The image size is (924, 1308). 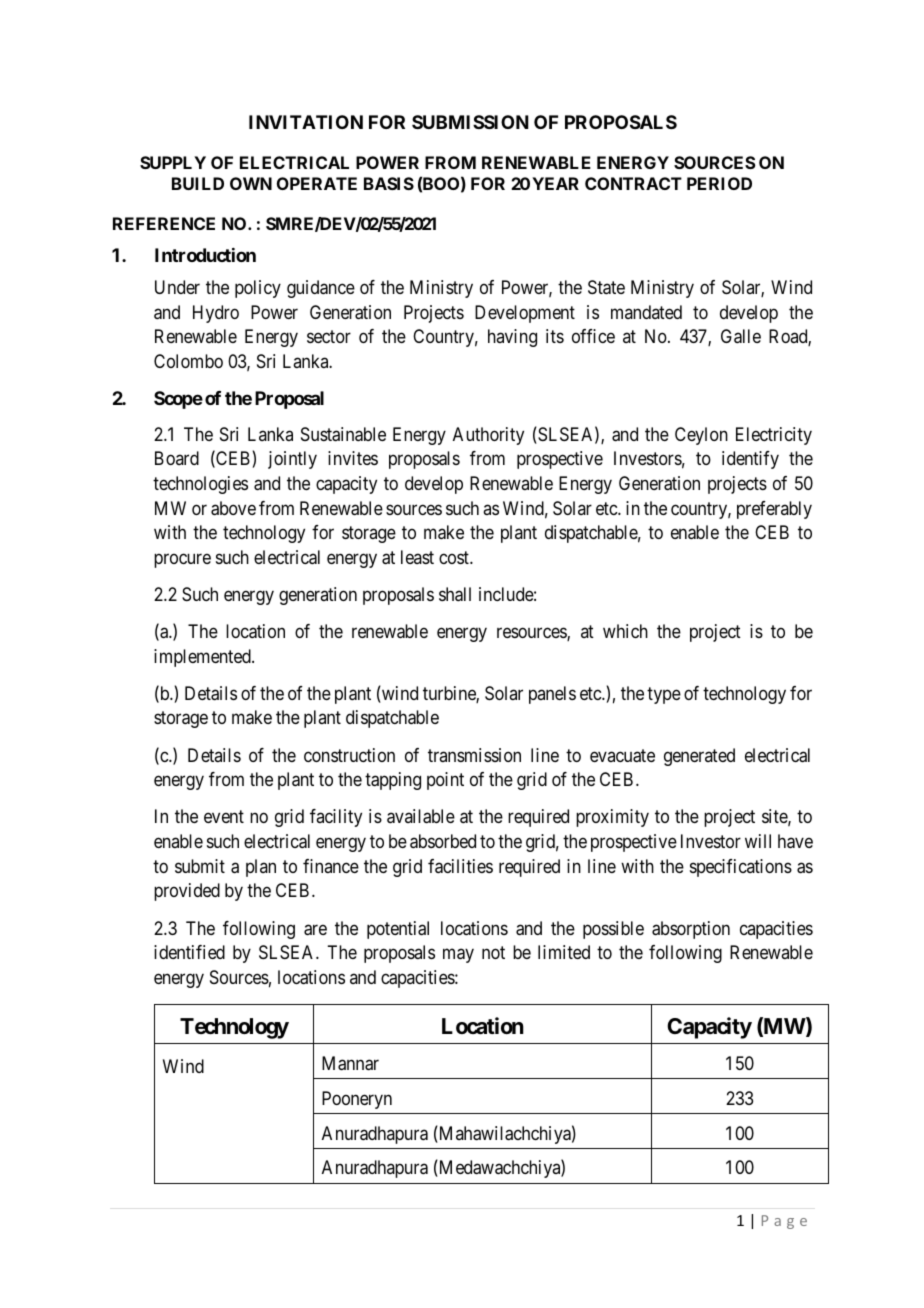 What do you see at coordinates (719, 183) in the page?
I see `PERIOD` at bounding box center [719, 183].
